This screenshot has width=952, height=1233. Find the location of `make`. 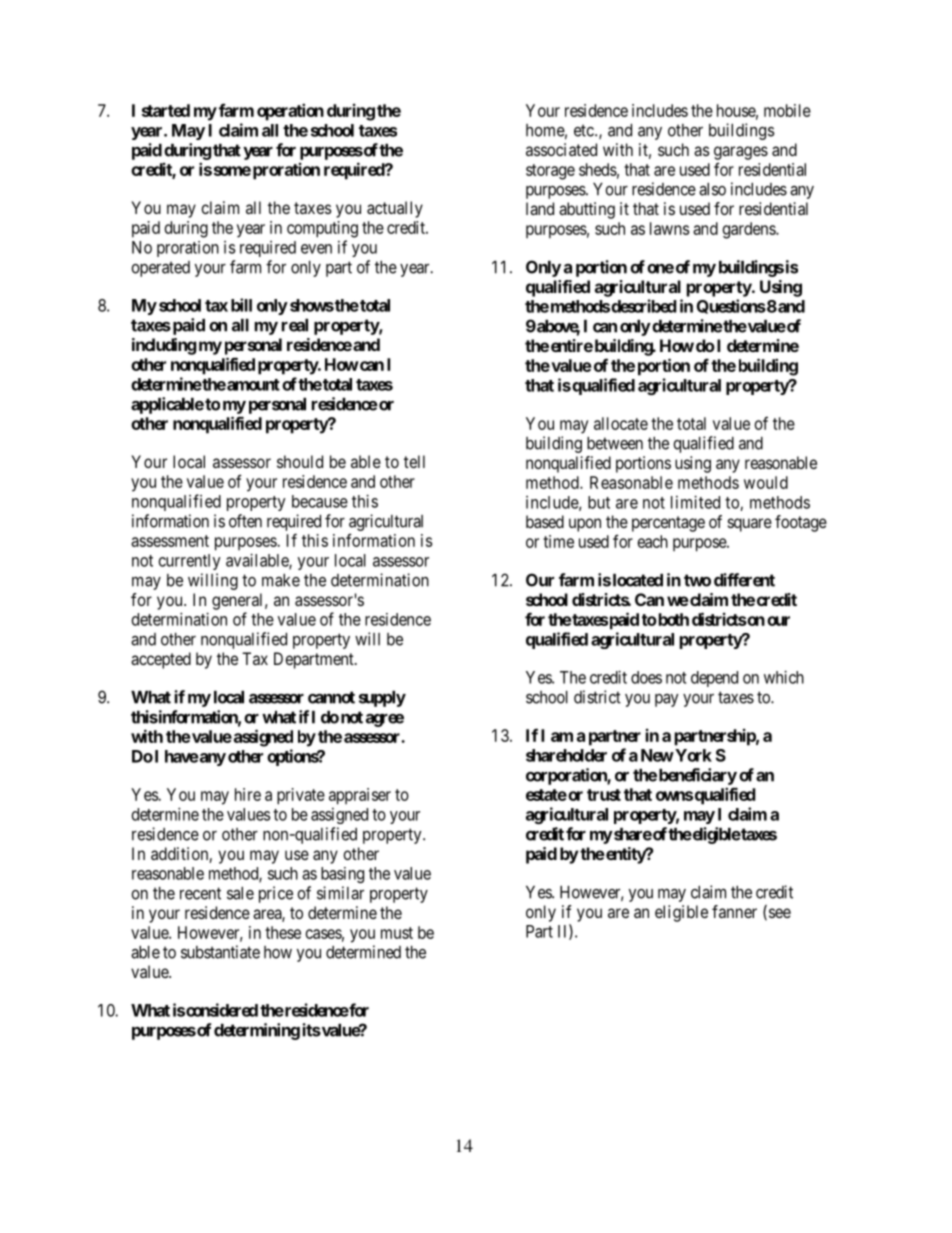

make is located at coordinates (281, 580).
